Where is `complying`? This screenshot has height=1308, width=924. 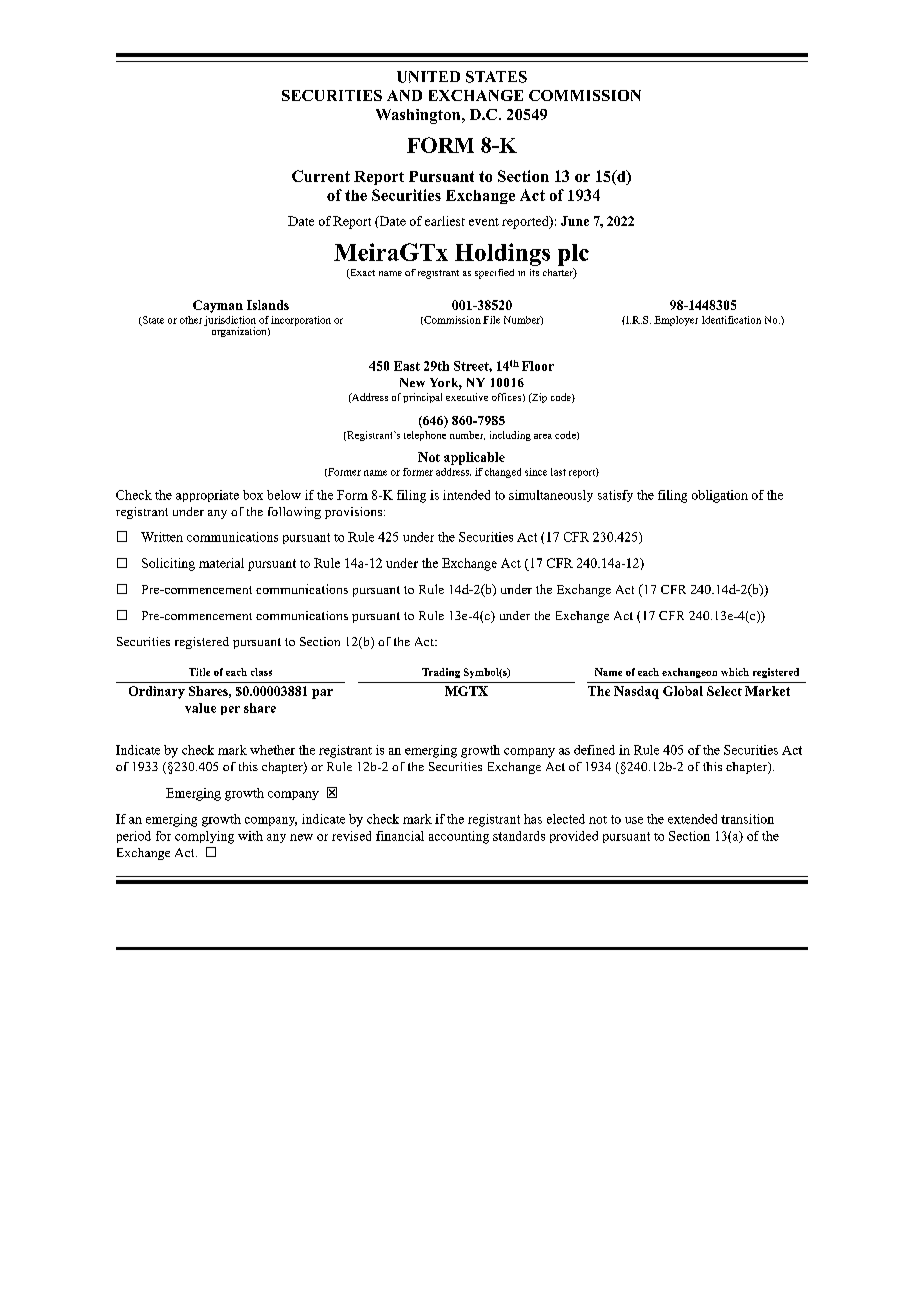 complying is located at coordinates (204, 837).
